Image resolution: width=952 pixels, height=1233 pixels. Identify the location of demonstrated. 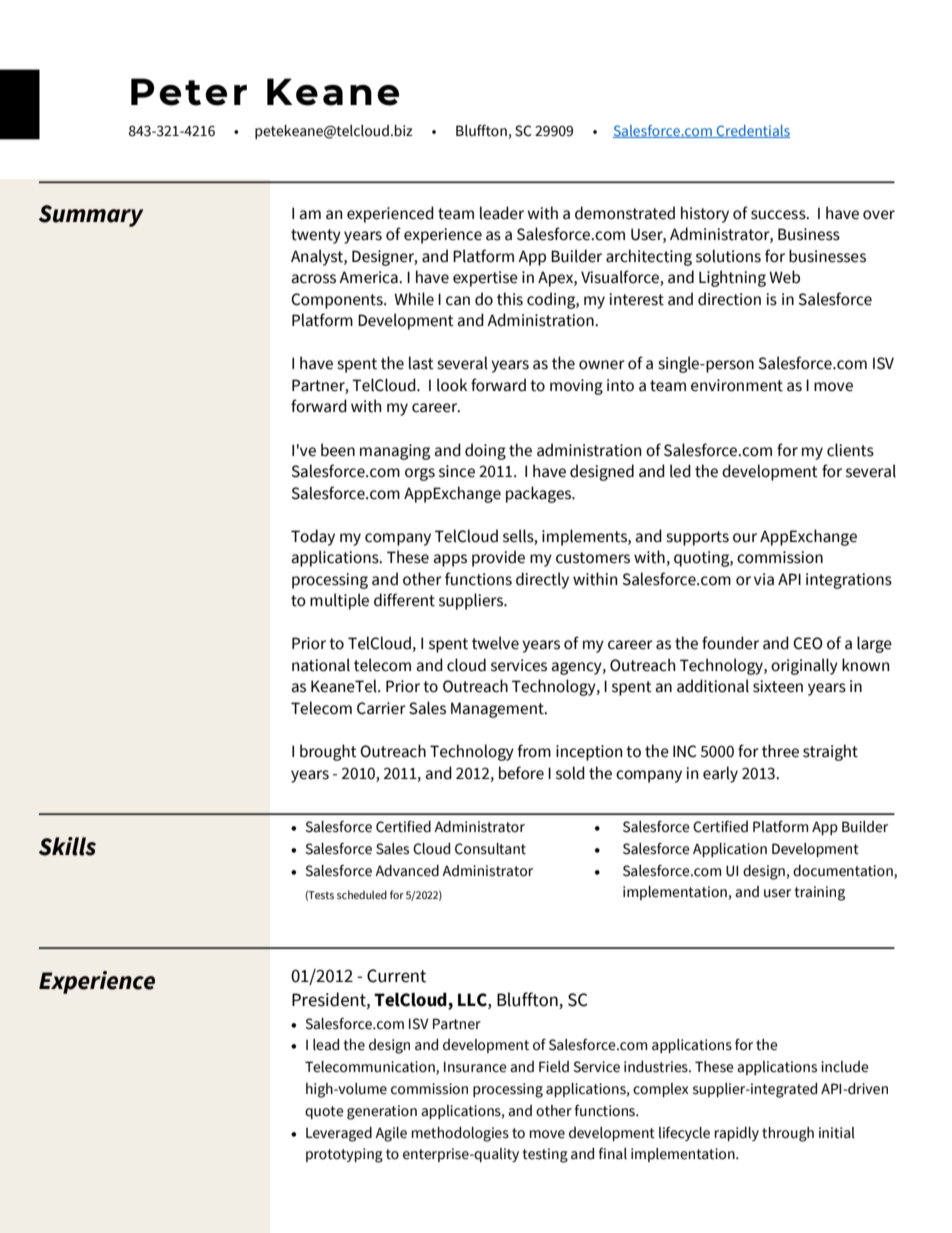
(625, 213).
